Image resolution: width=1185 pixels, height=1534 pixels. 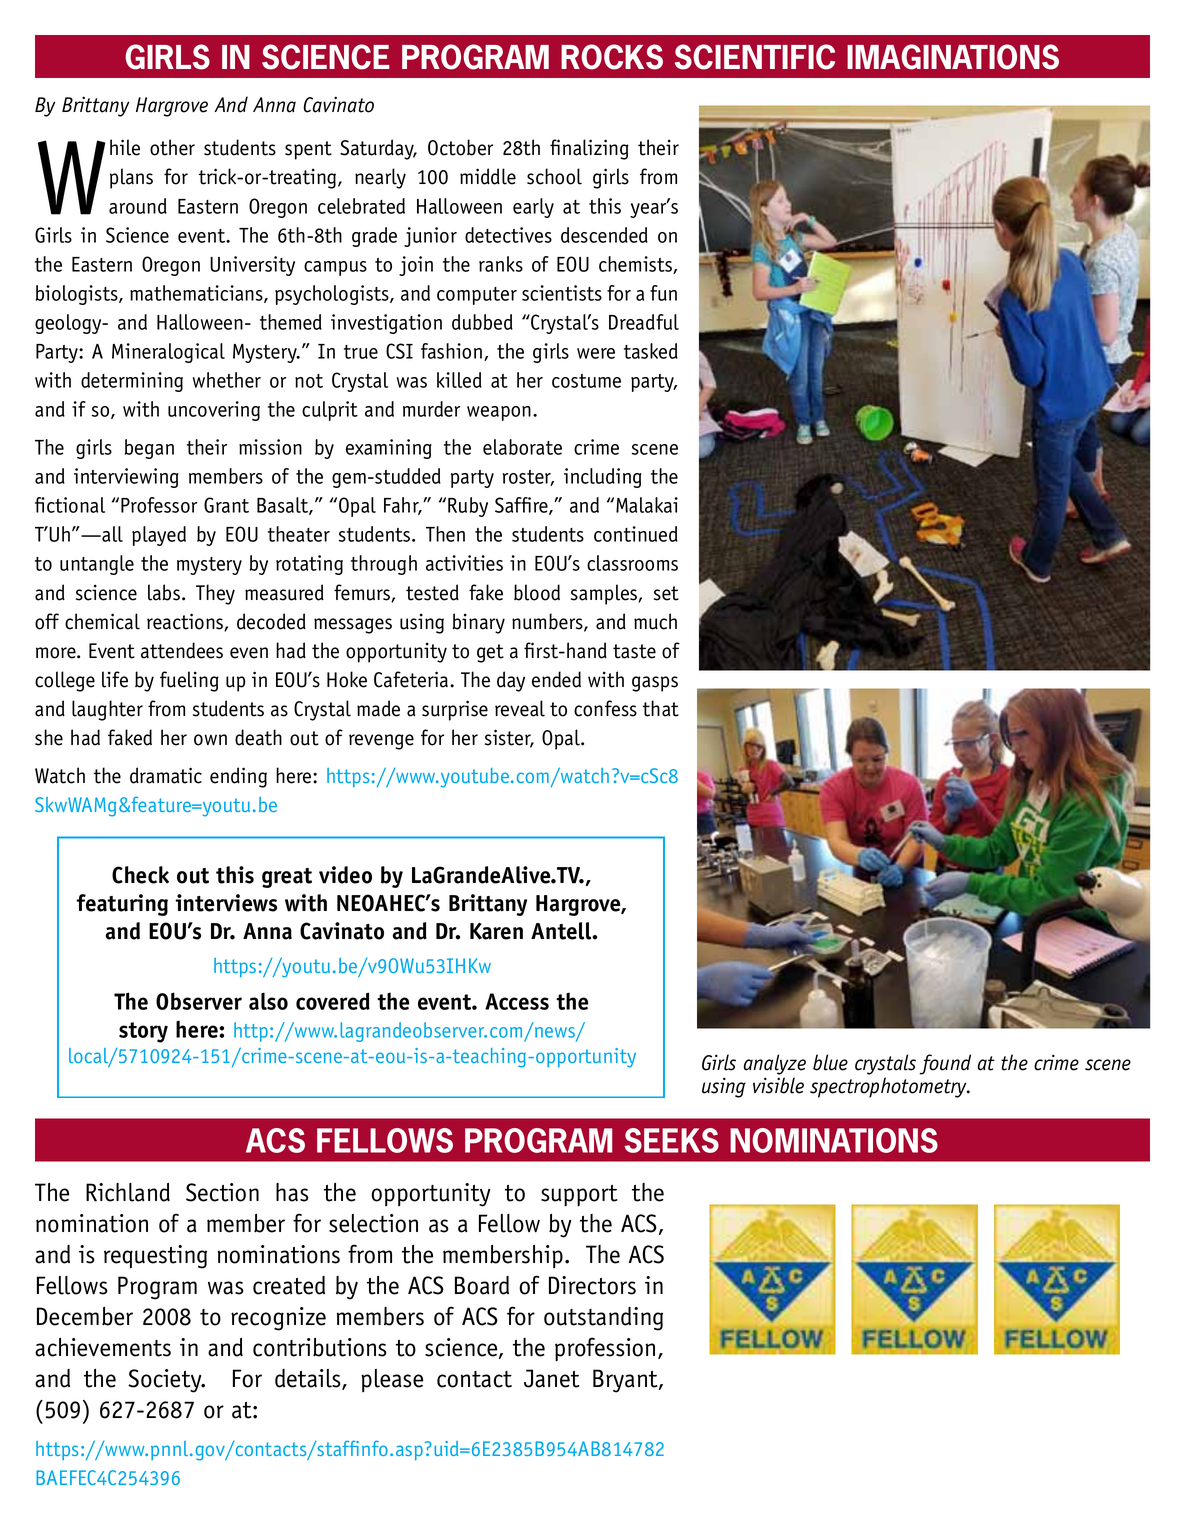 What do you see at coordinates (460, 147) in the screenshot?
I see `October` at bounding box center [460, 147].
